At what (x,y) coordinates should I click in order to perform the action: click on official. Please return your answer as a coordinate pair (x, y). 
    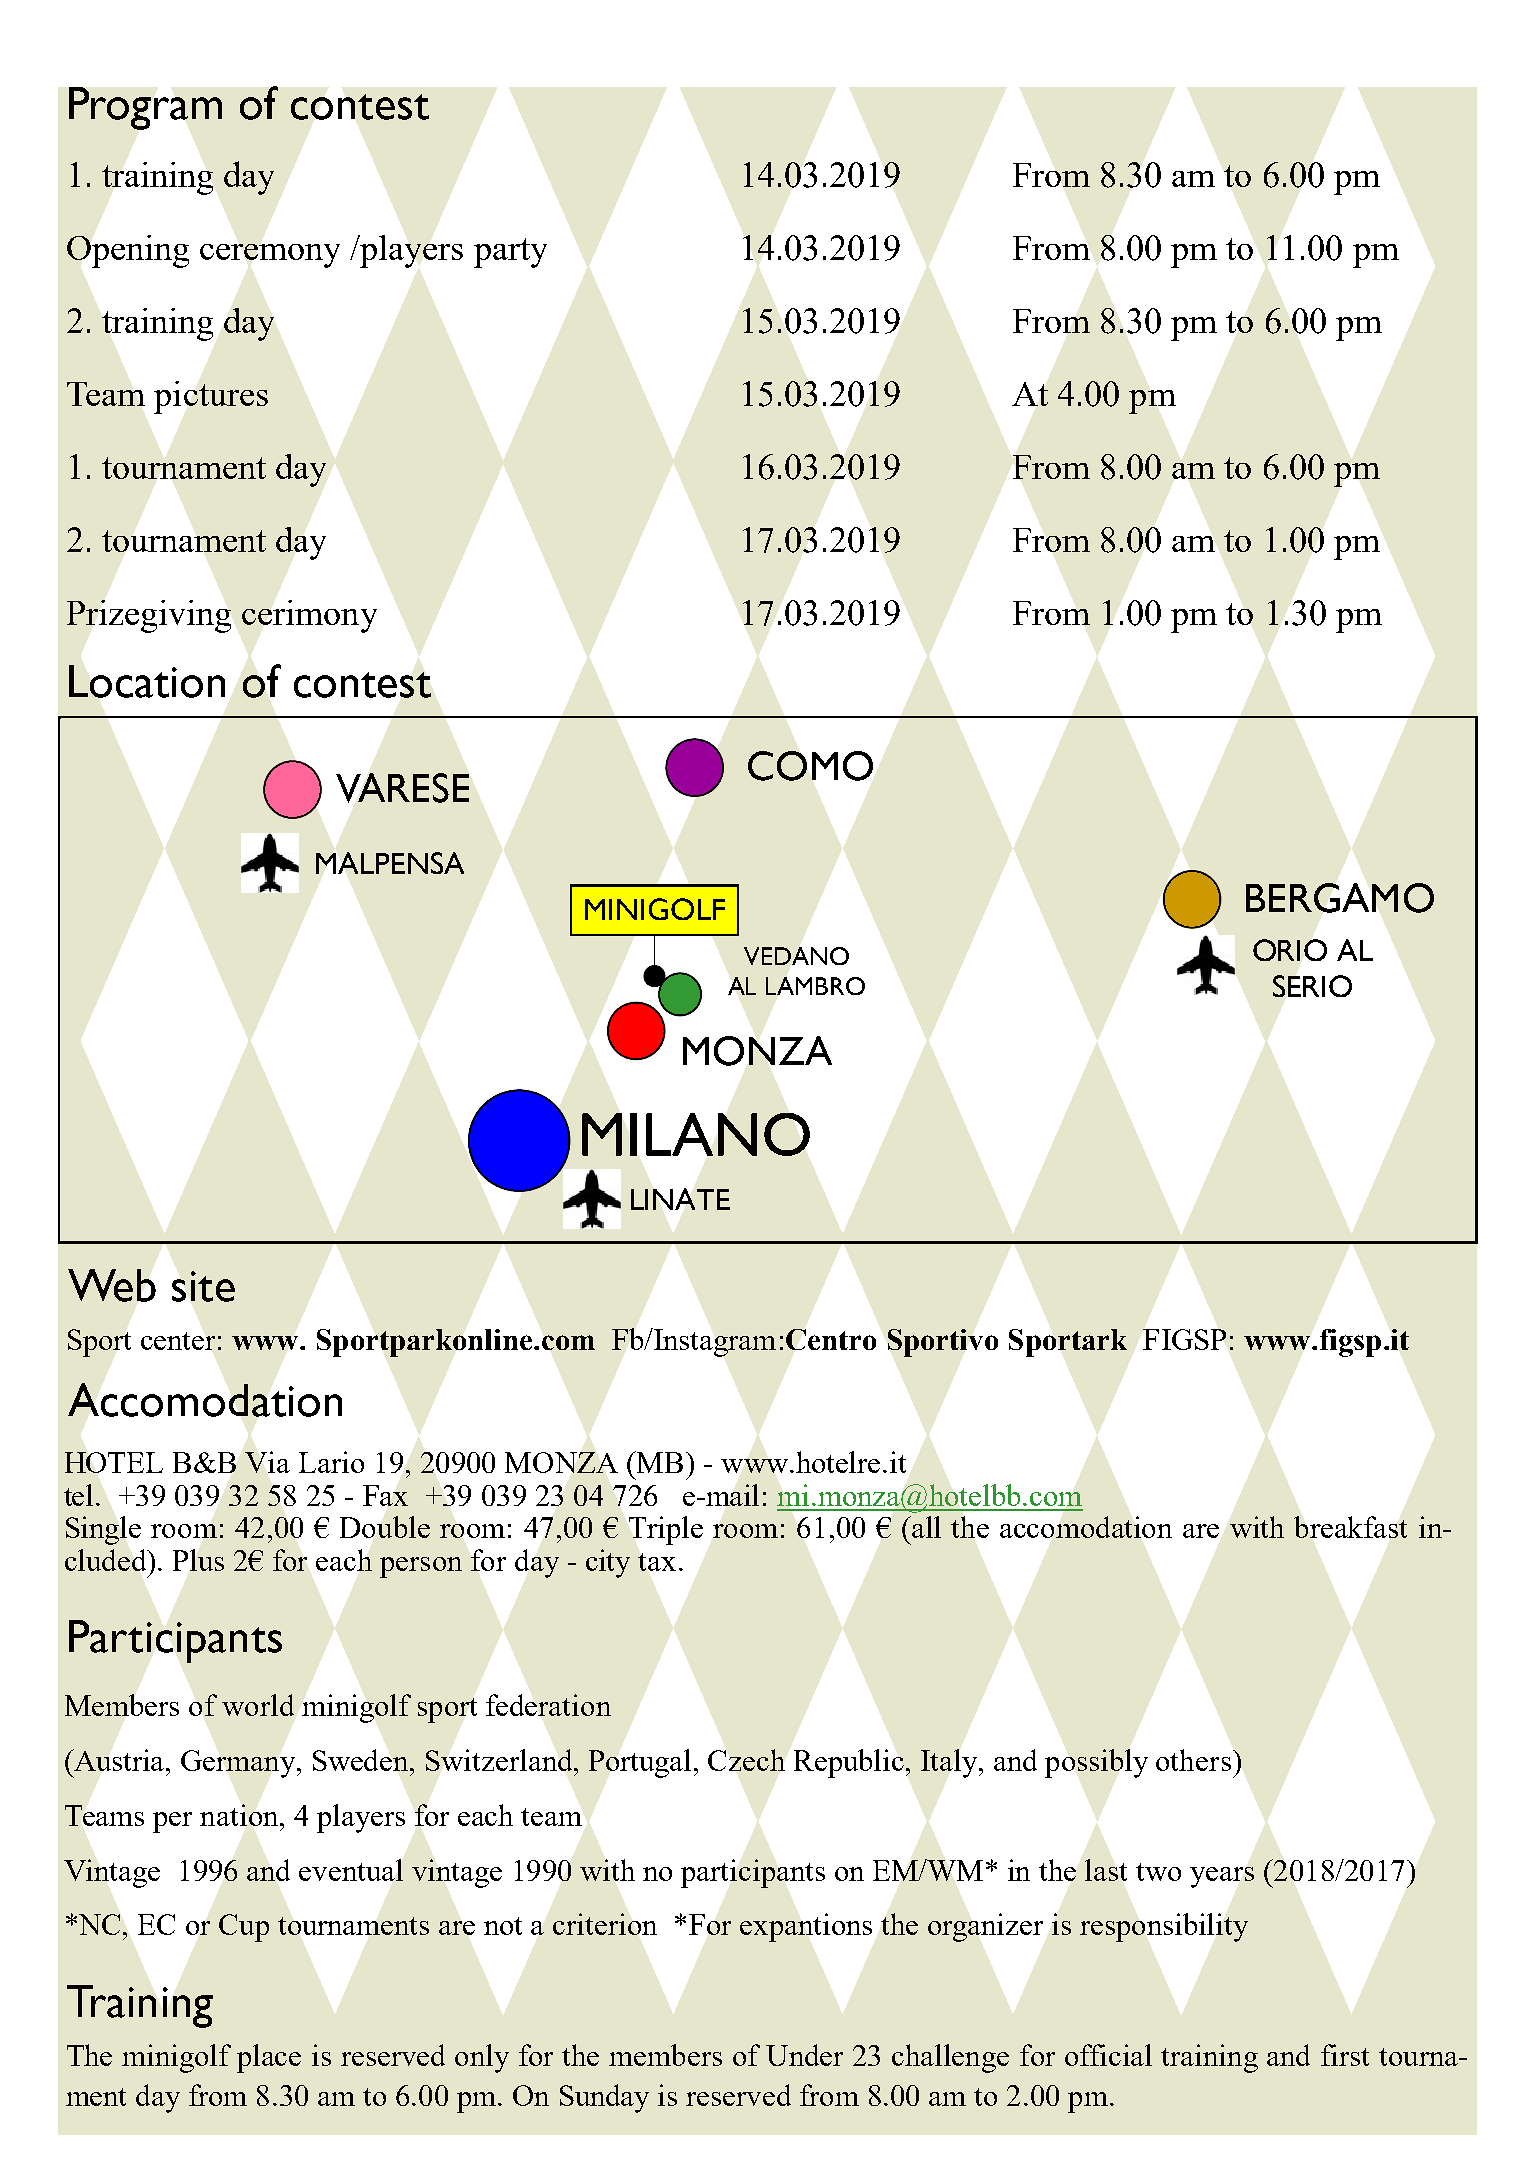
    Looking at the image, I should click on (1108, 2055).
